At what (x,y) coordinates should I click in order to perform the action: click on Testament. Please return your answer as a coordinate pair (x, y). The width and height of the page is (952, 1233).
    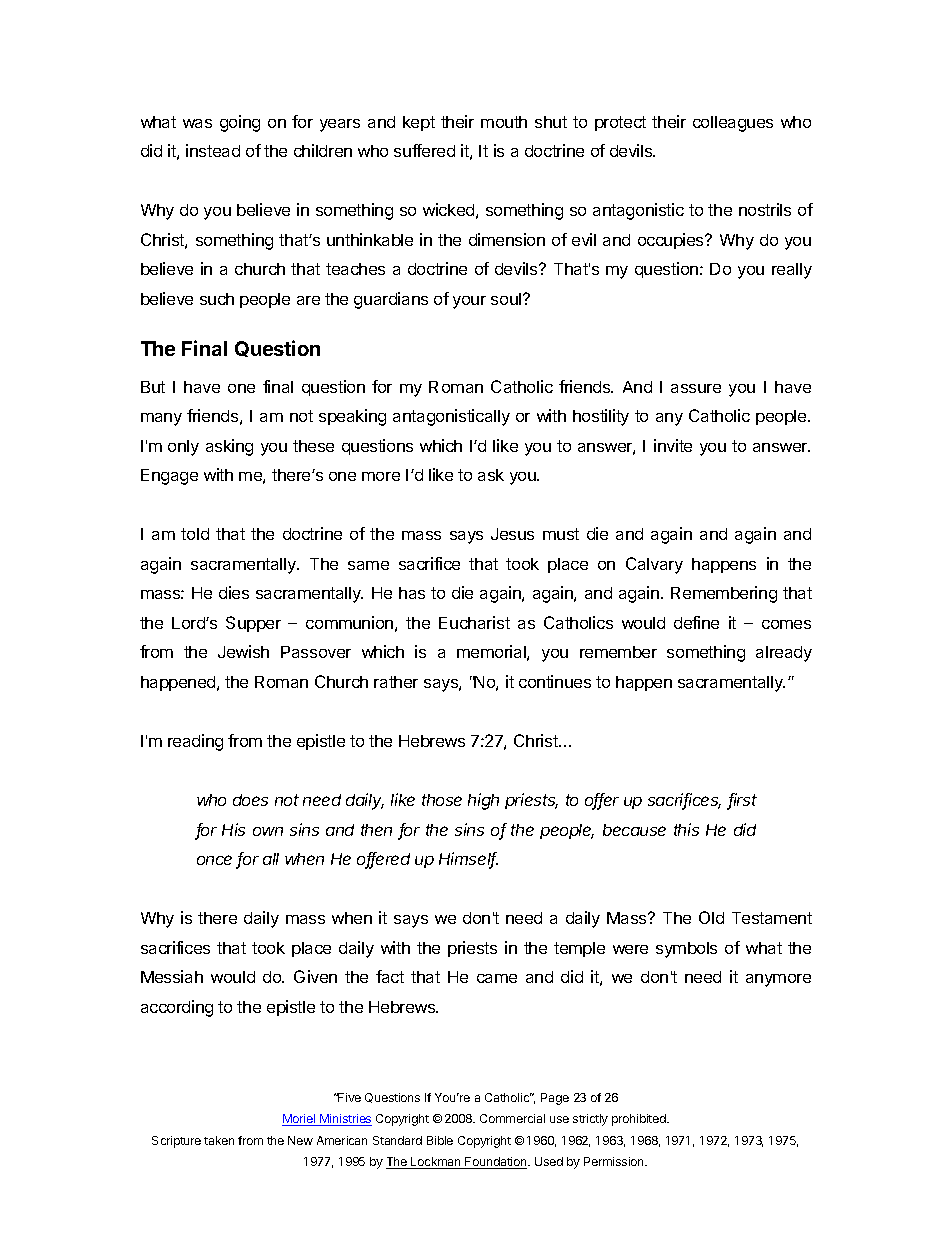
    Looking at the image, I should click on (772, 918).
